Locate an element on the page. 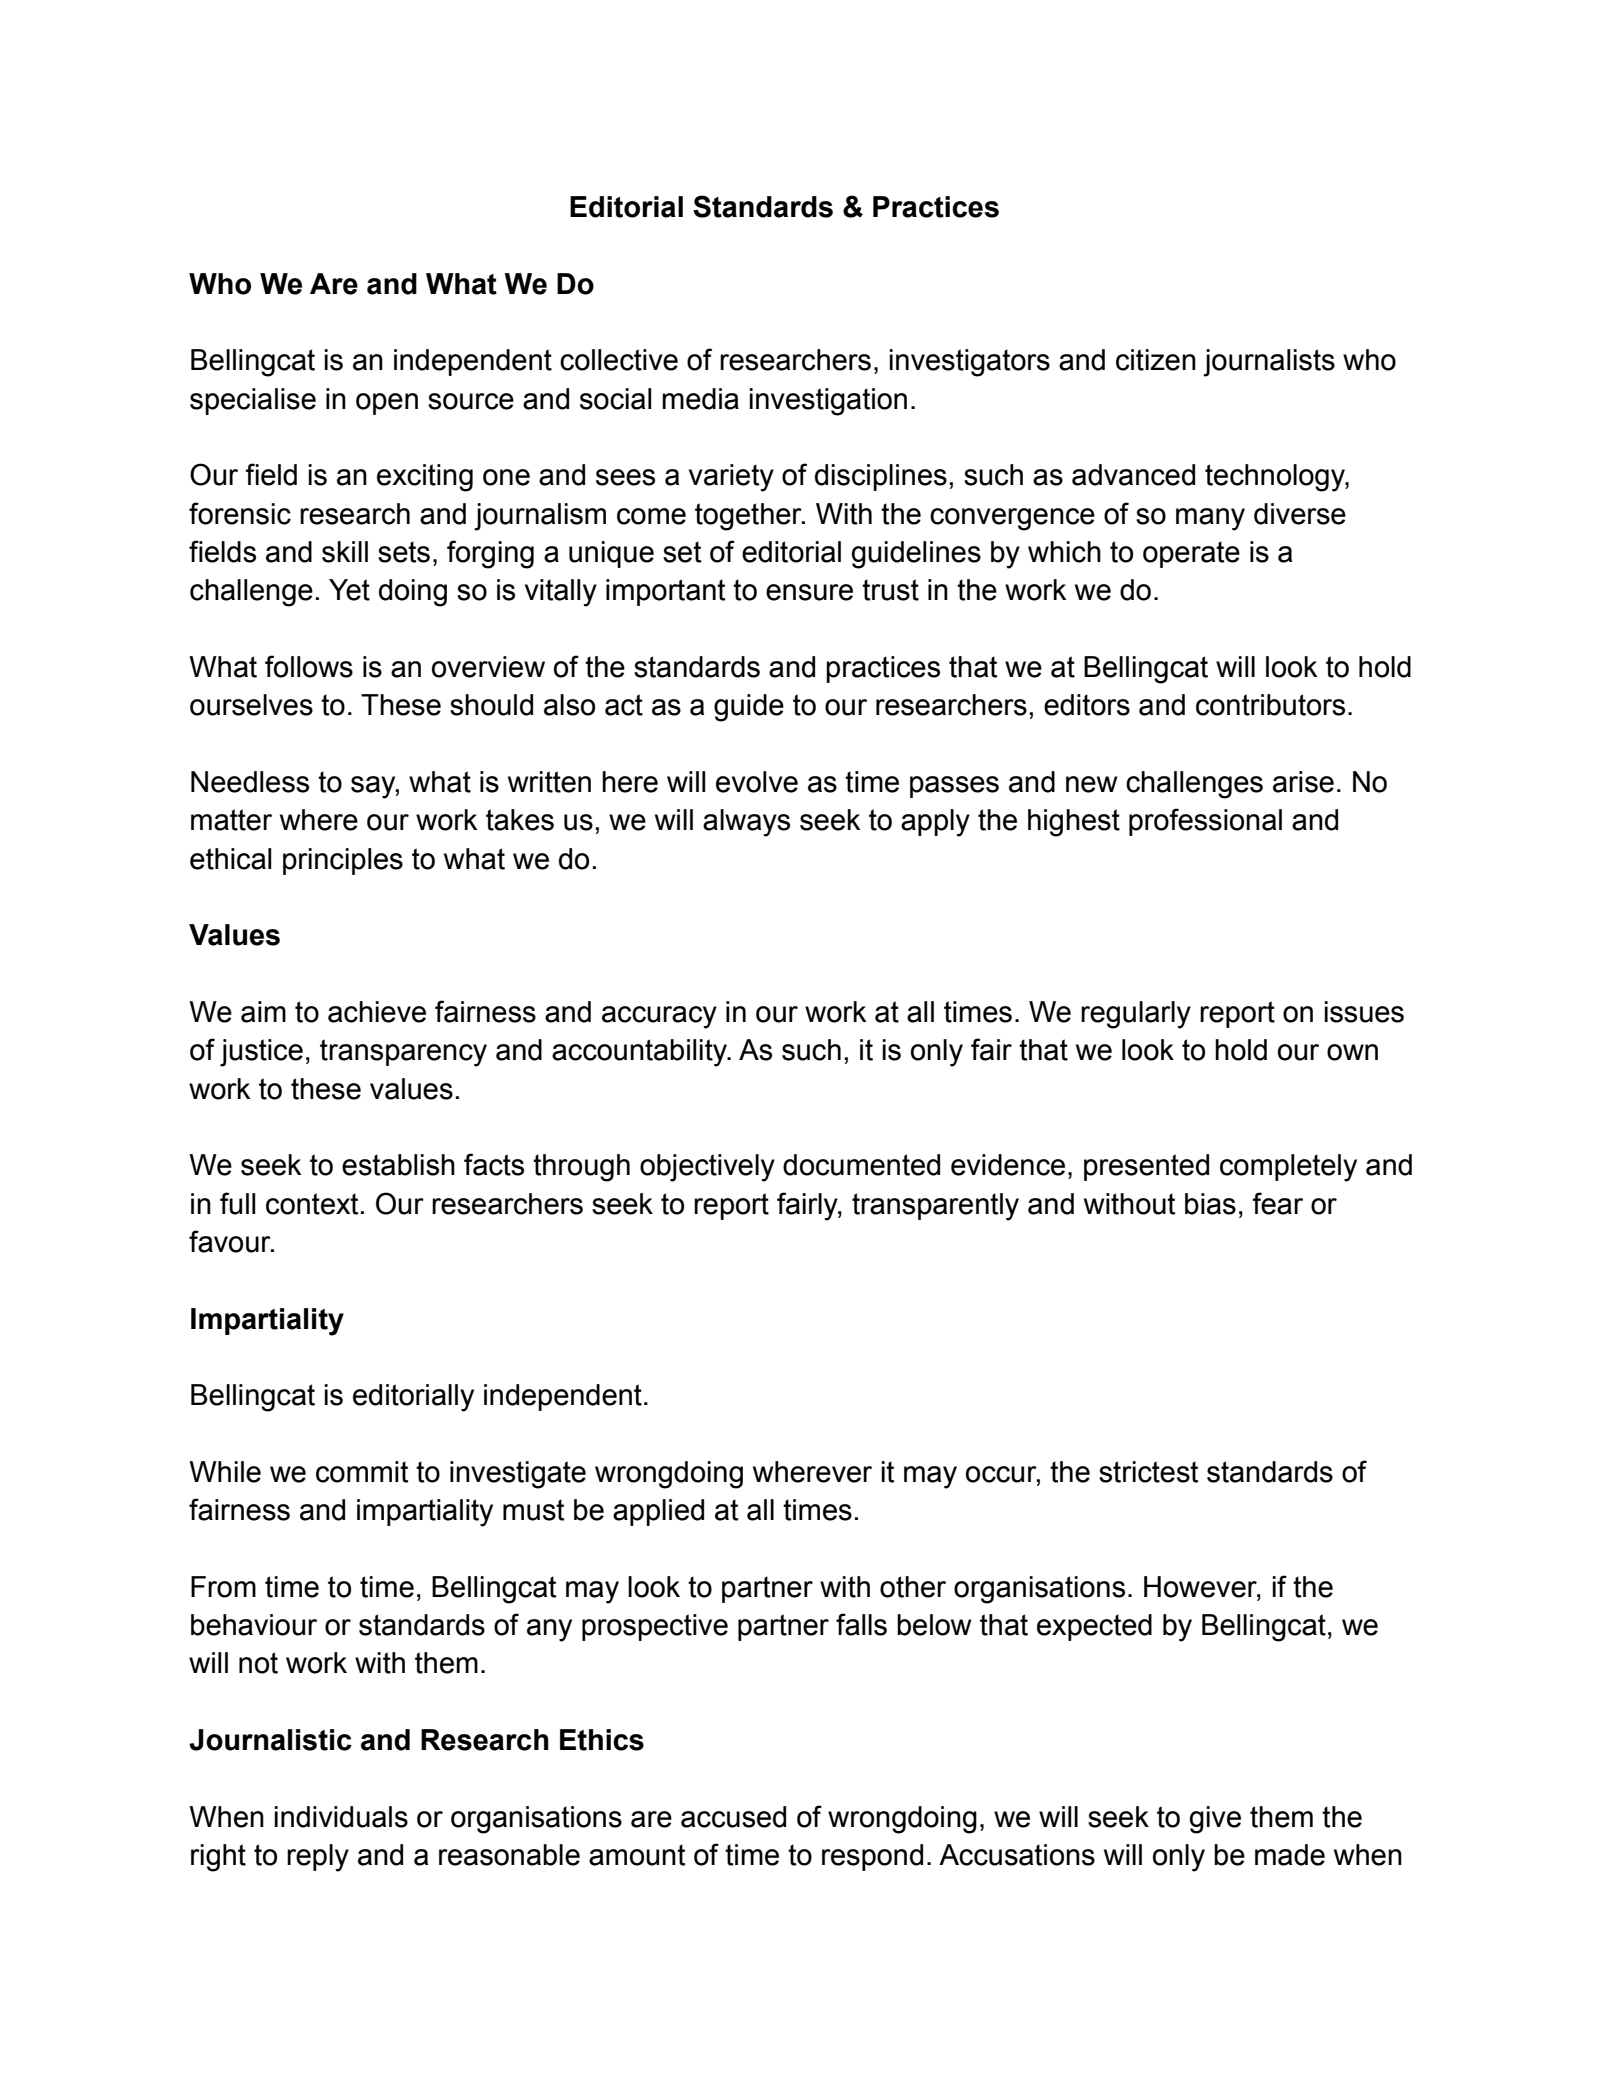  applied is located at coordinates (658, 1512).
